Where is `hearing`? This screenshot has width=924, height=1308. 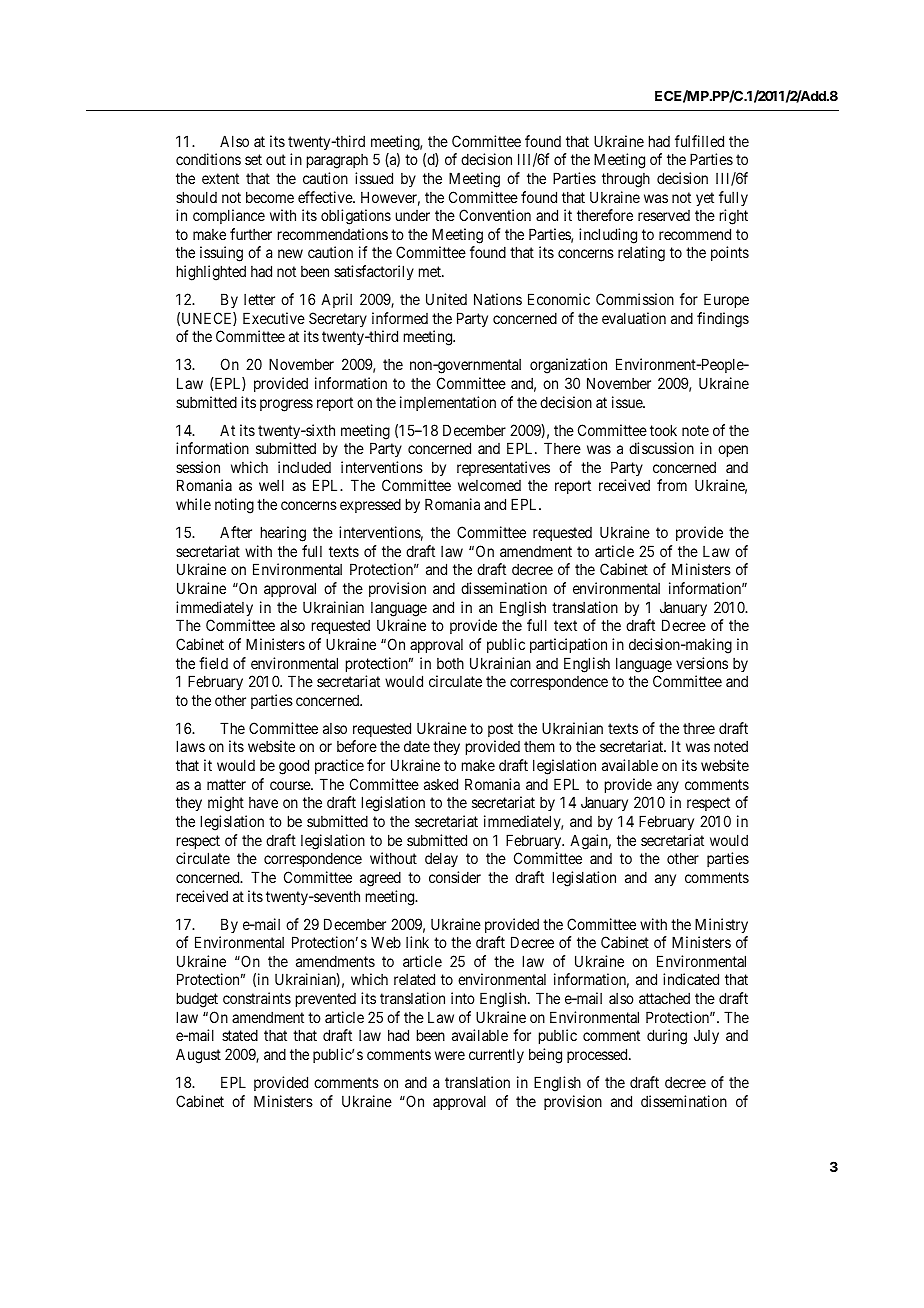 hearing is located at coordinates (283, 534).
